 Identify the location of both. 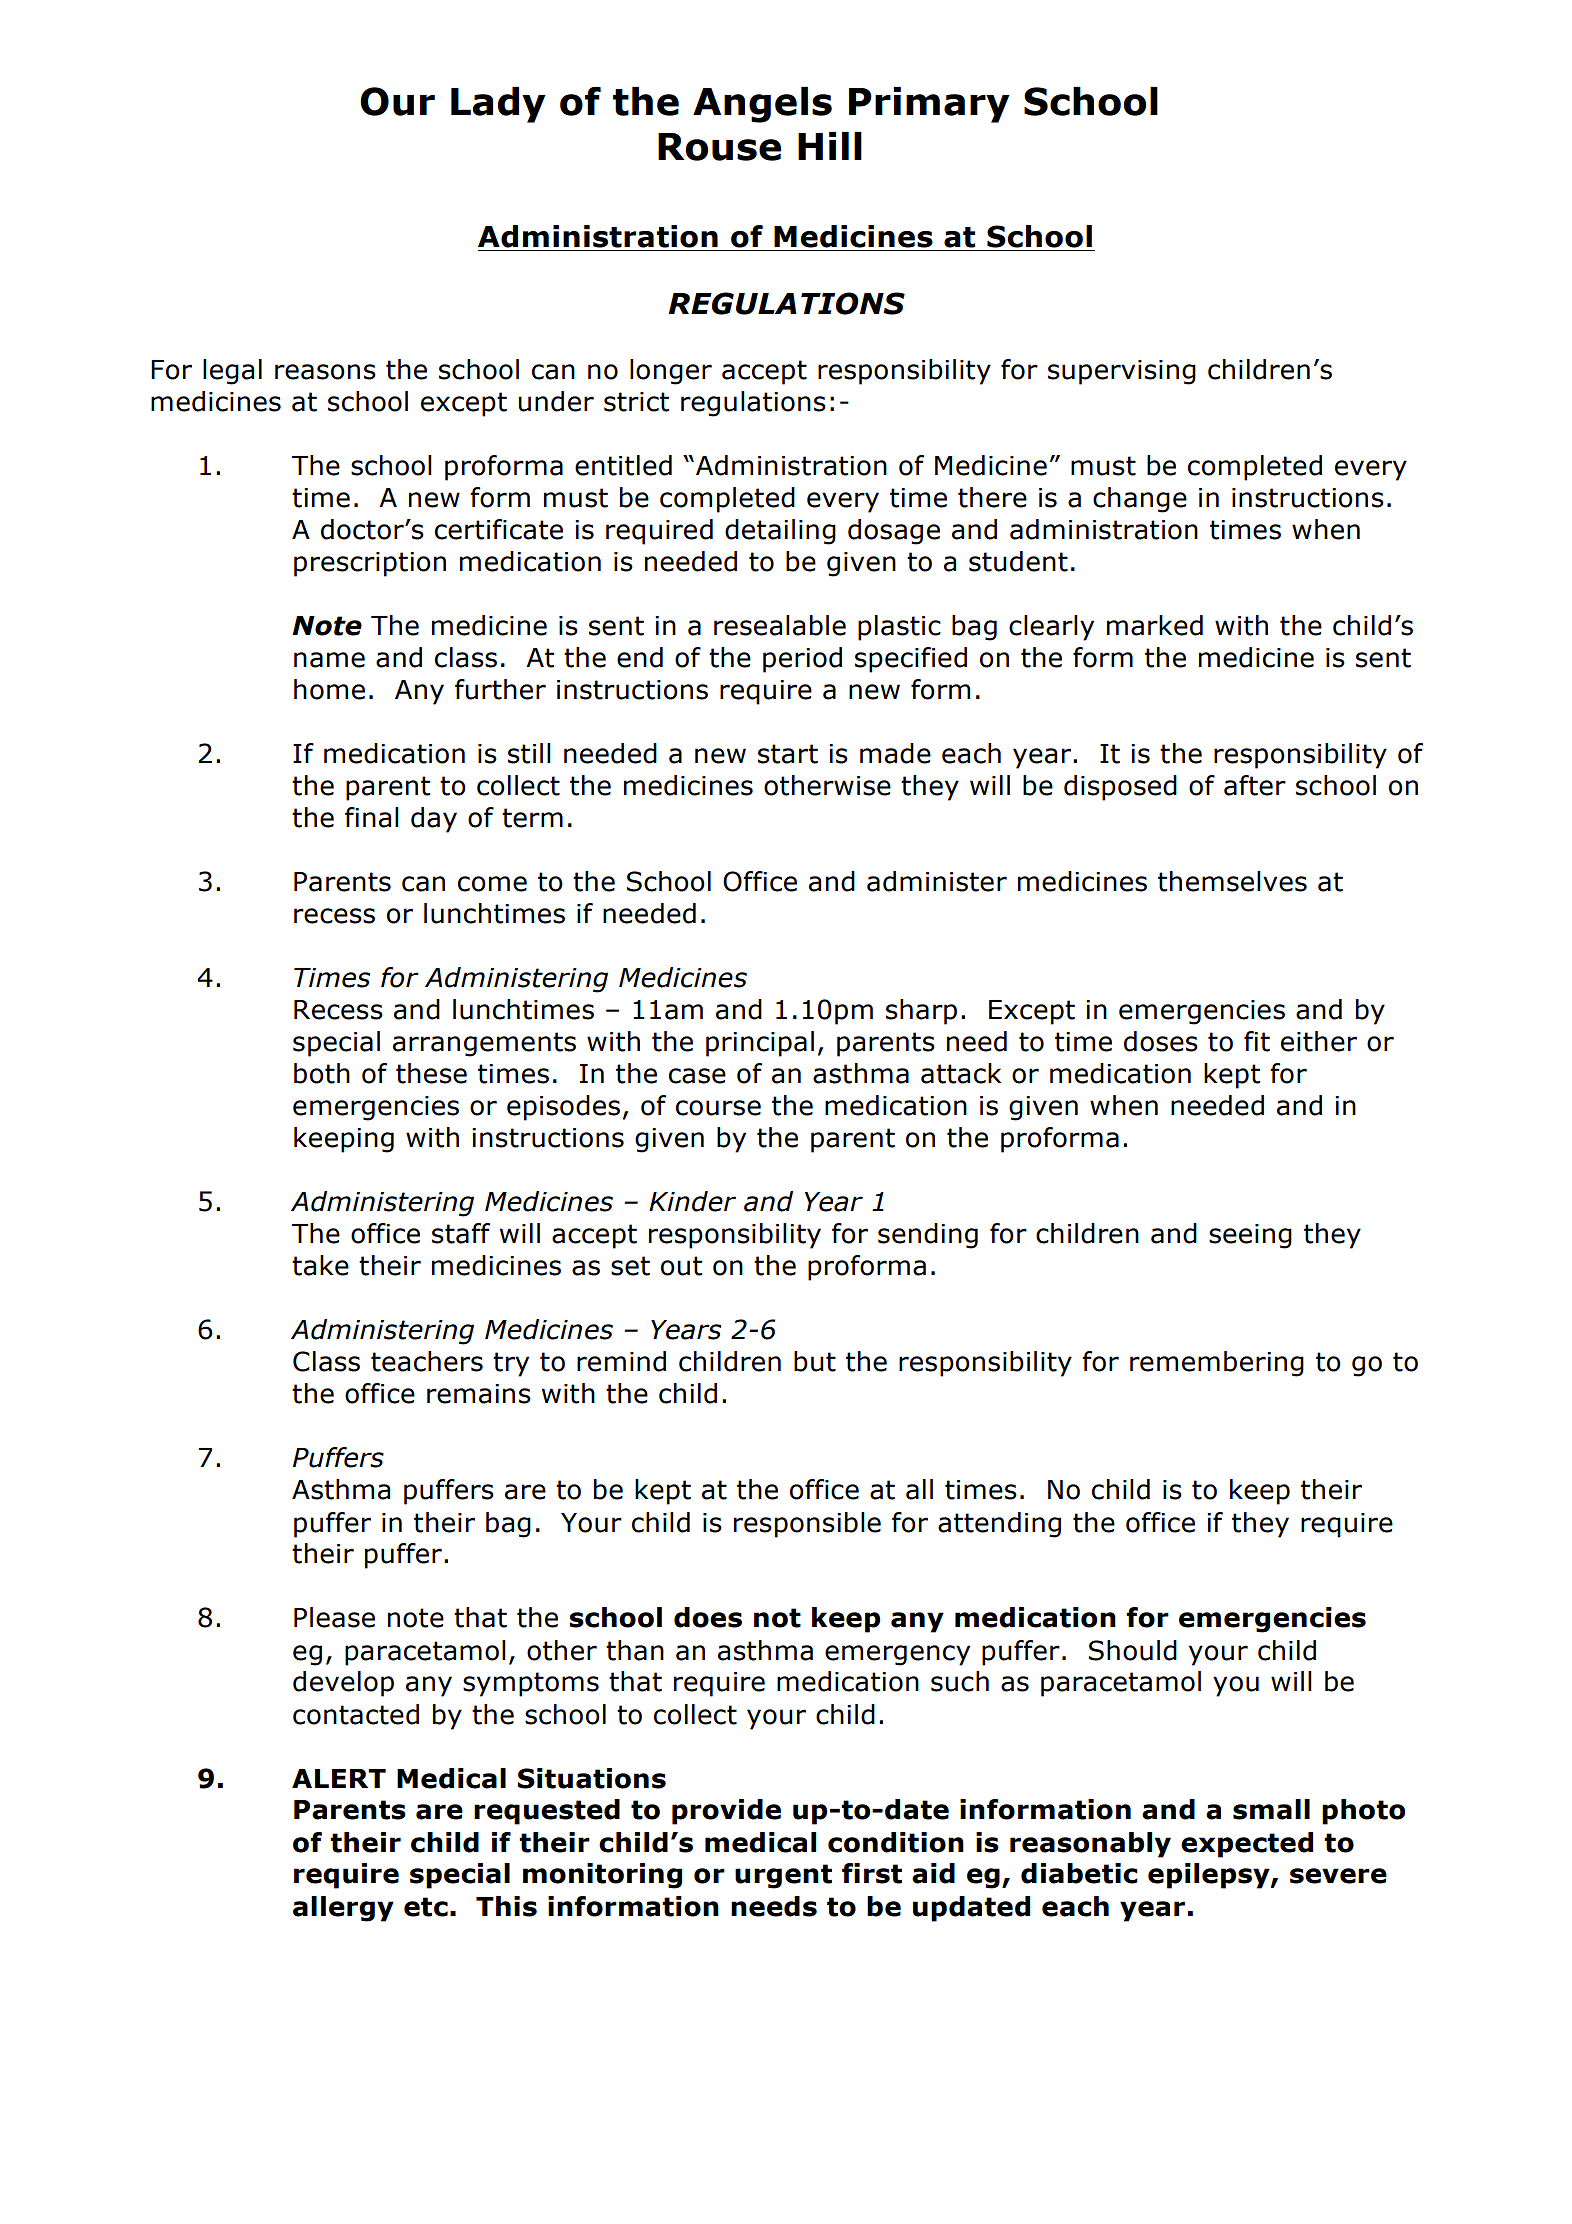
(322, 1073).
